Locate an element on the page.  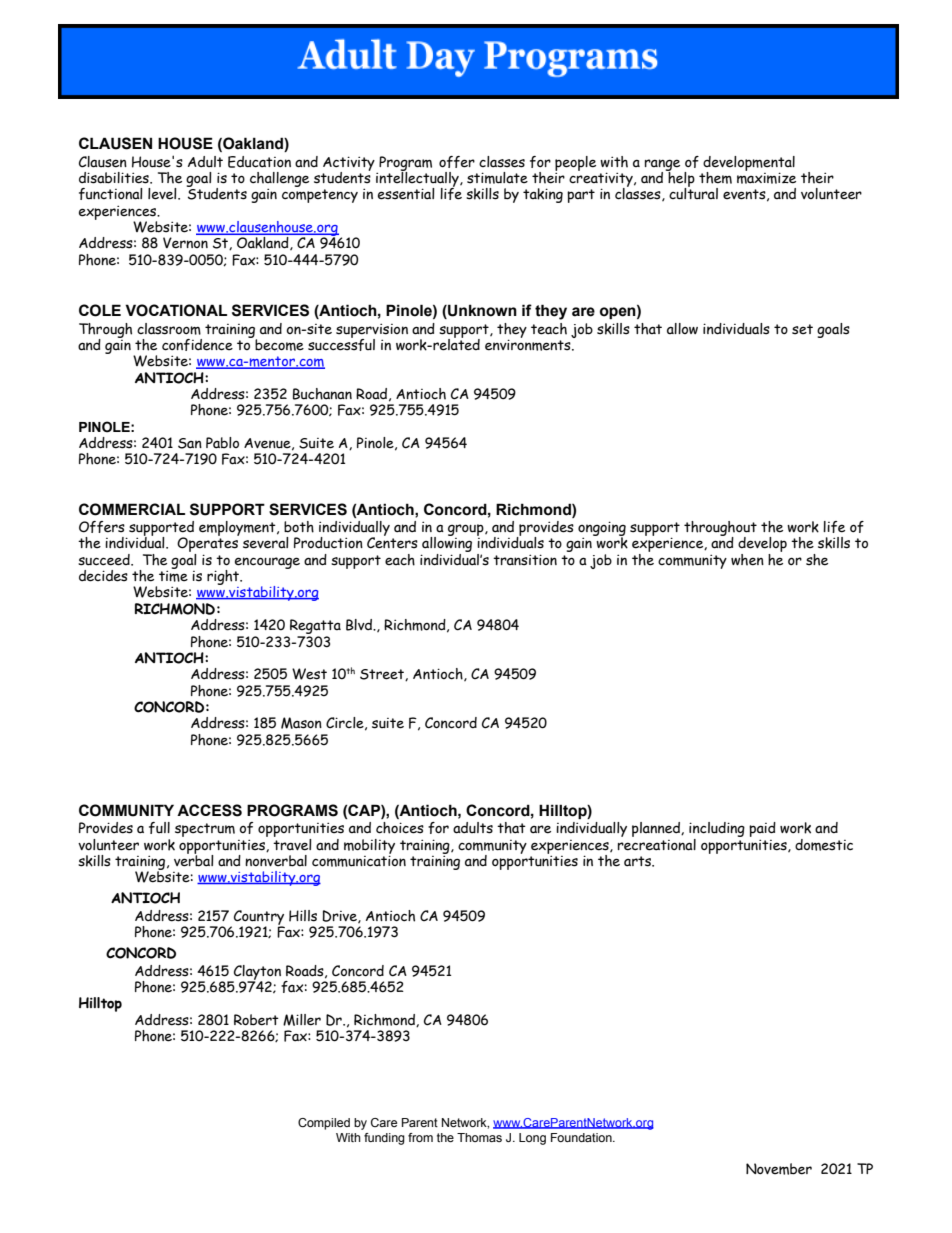
when is located at coordinates (747, 560).
